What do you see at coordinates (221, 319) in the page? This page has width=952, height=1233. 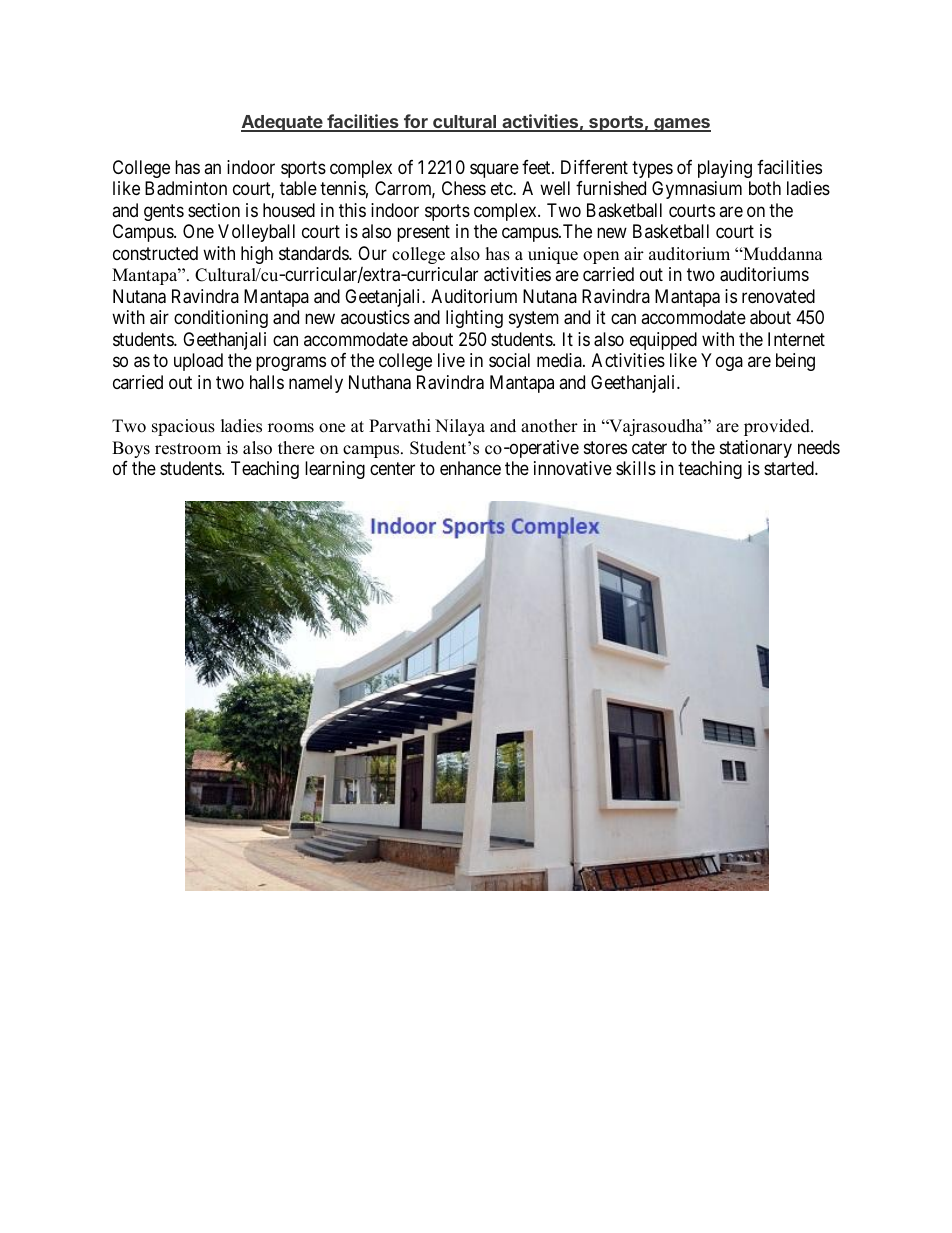 I see `conditioning` at bounding box center [221, 319].
